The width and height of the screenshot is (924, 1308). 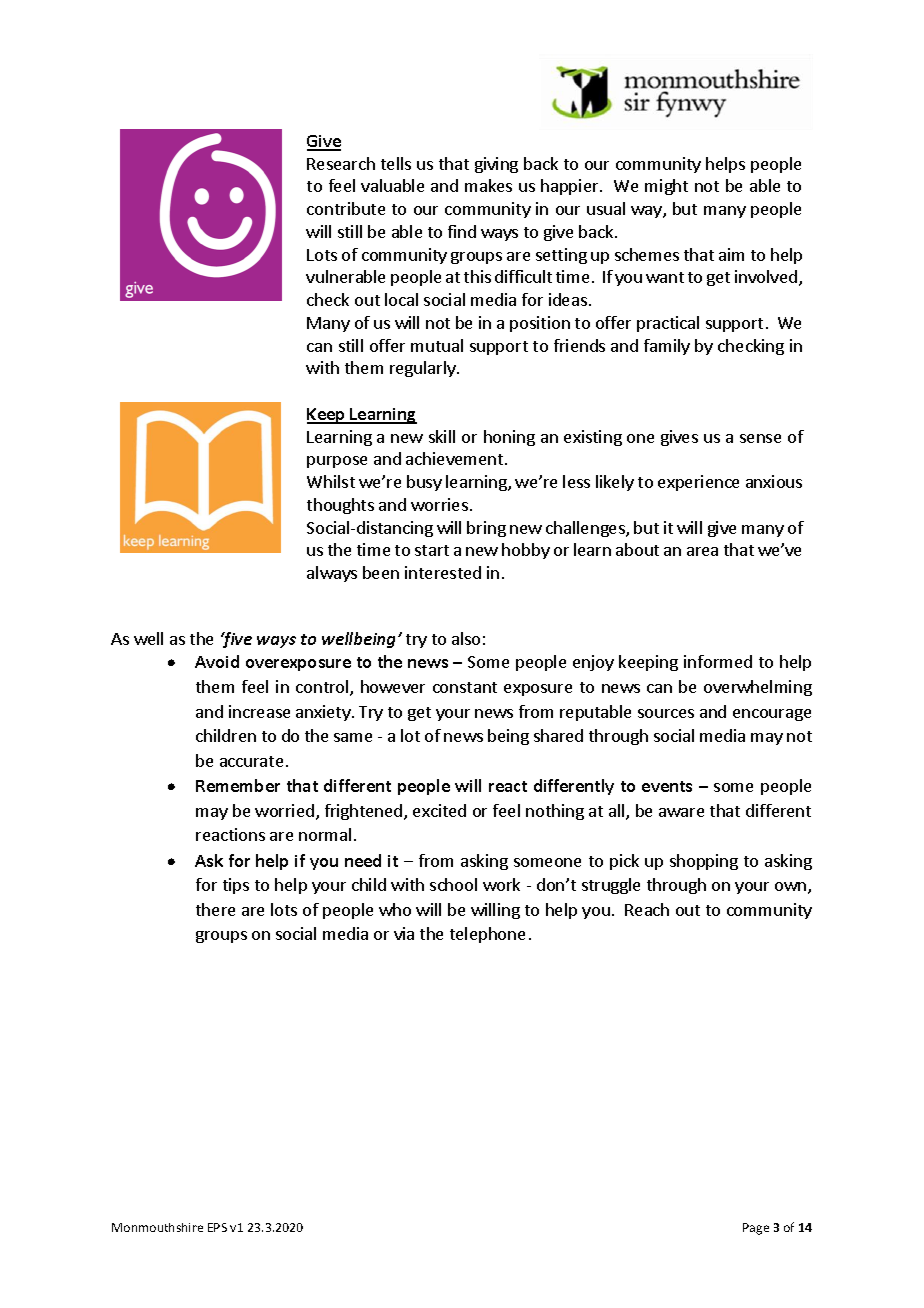 What do you see at coordinates (647, 909) in the screenshot?
I see `Reach` at bounding box center [647, 909].
